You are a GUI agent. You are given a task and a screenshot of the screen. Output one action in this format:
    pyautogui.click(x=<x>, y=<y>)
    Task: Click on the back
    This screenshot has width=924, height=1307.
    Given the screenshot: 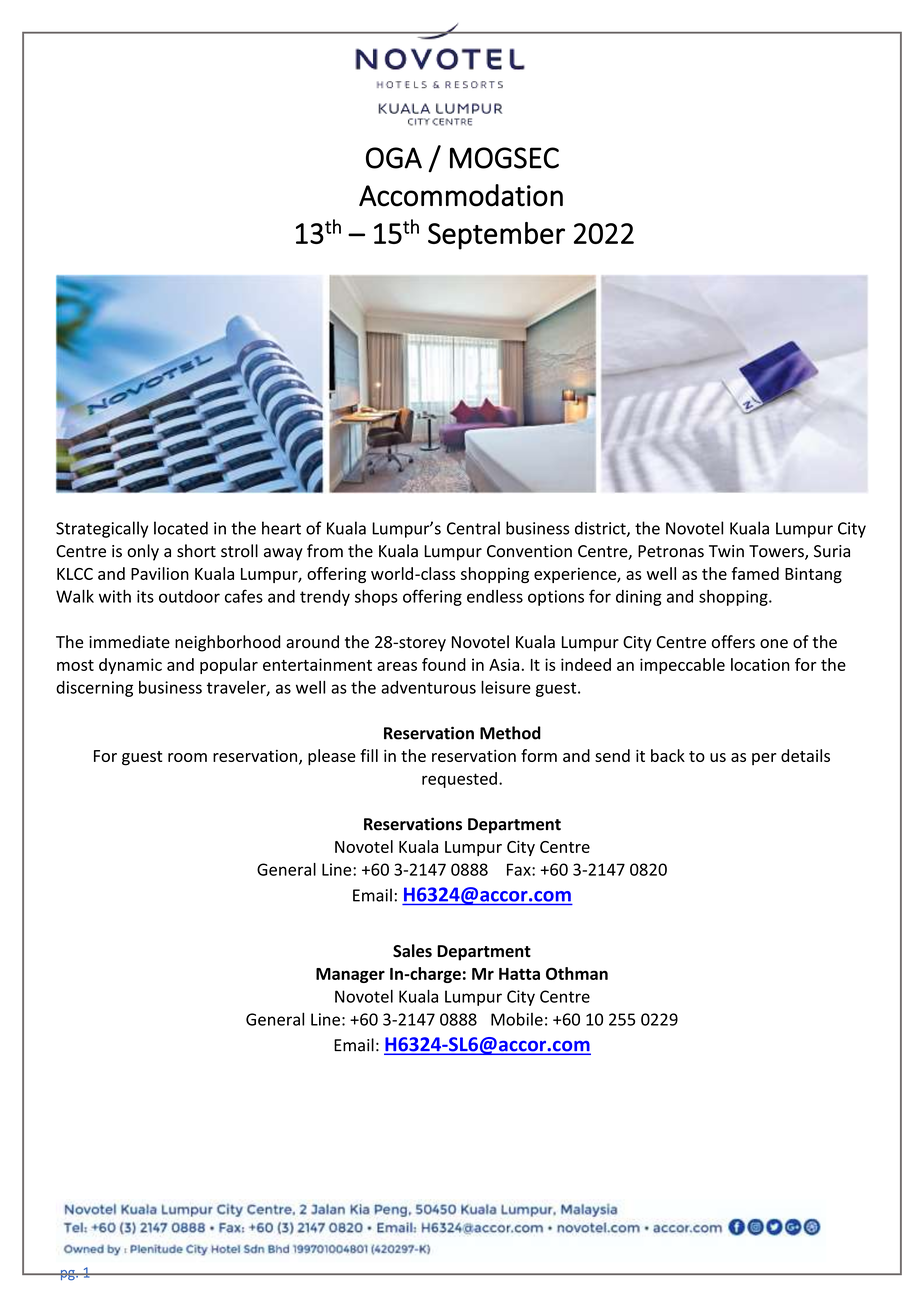 What is the action you would take?
    pyautogui.click(x=668, y=755)
